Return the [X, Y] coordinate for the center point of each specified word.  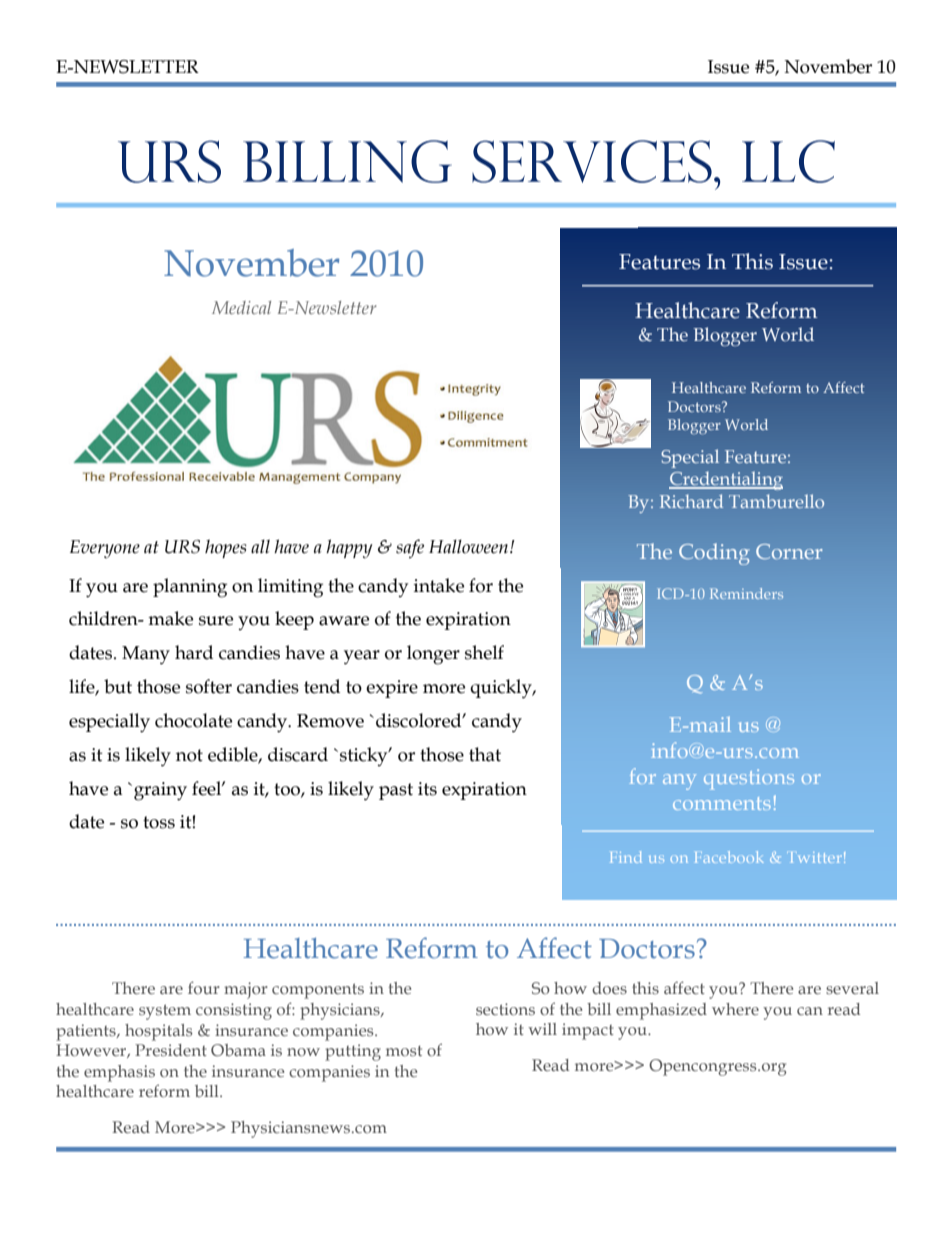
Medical [241, 307]
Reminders [746, 593]
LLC [788, 161]
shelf [484, 652]
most [404, 1051]
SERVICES [592, 161]
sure [216, 621]
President [171, 1050]
